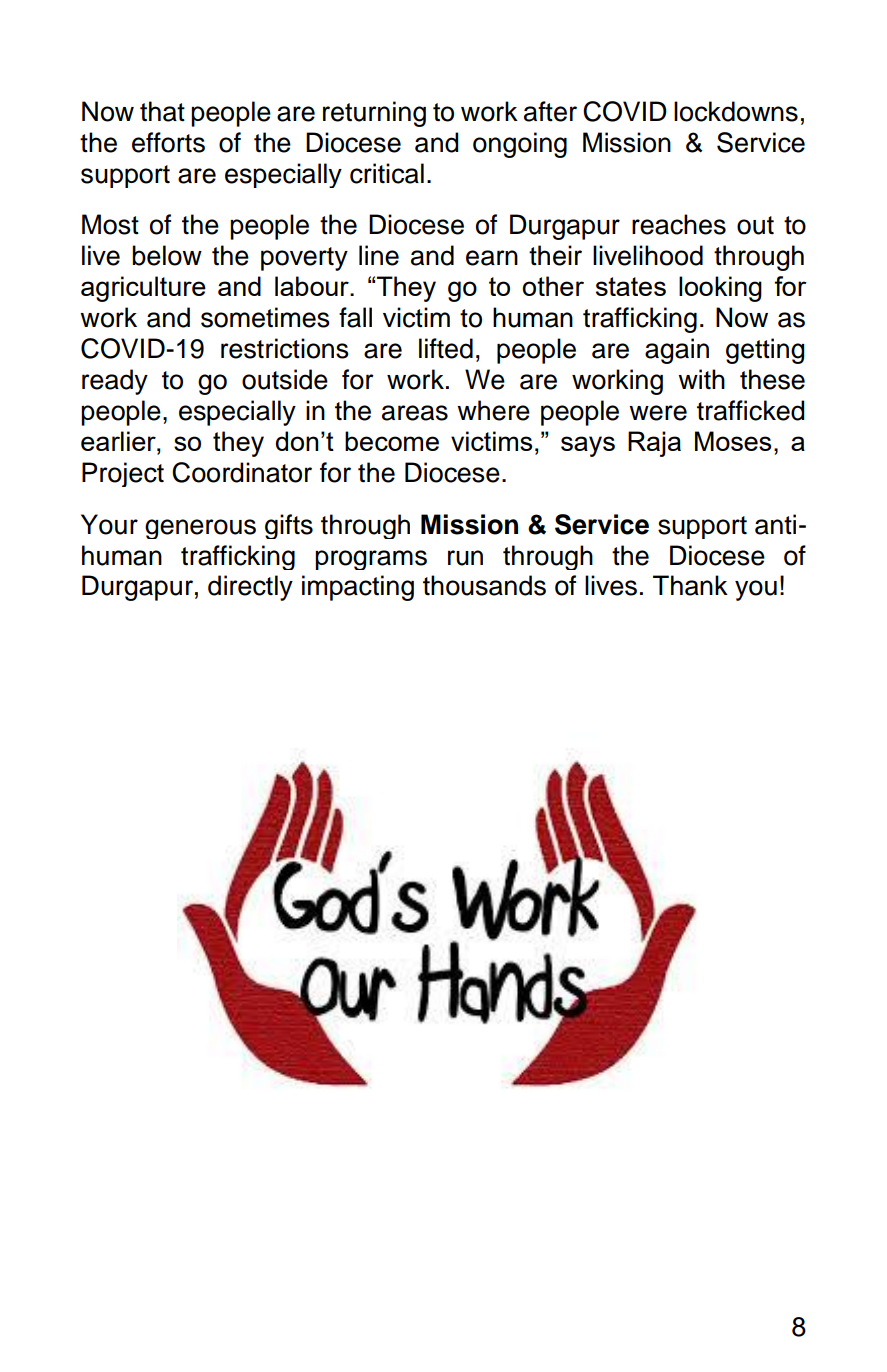 The height and width of the image is (1372, 887). I want to click on lockdowns, so click(736, 111).
